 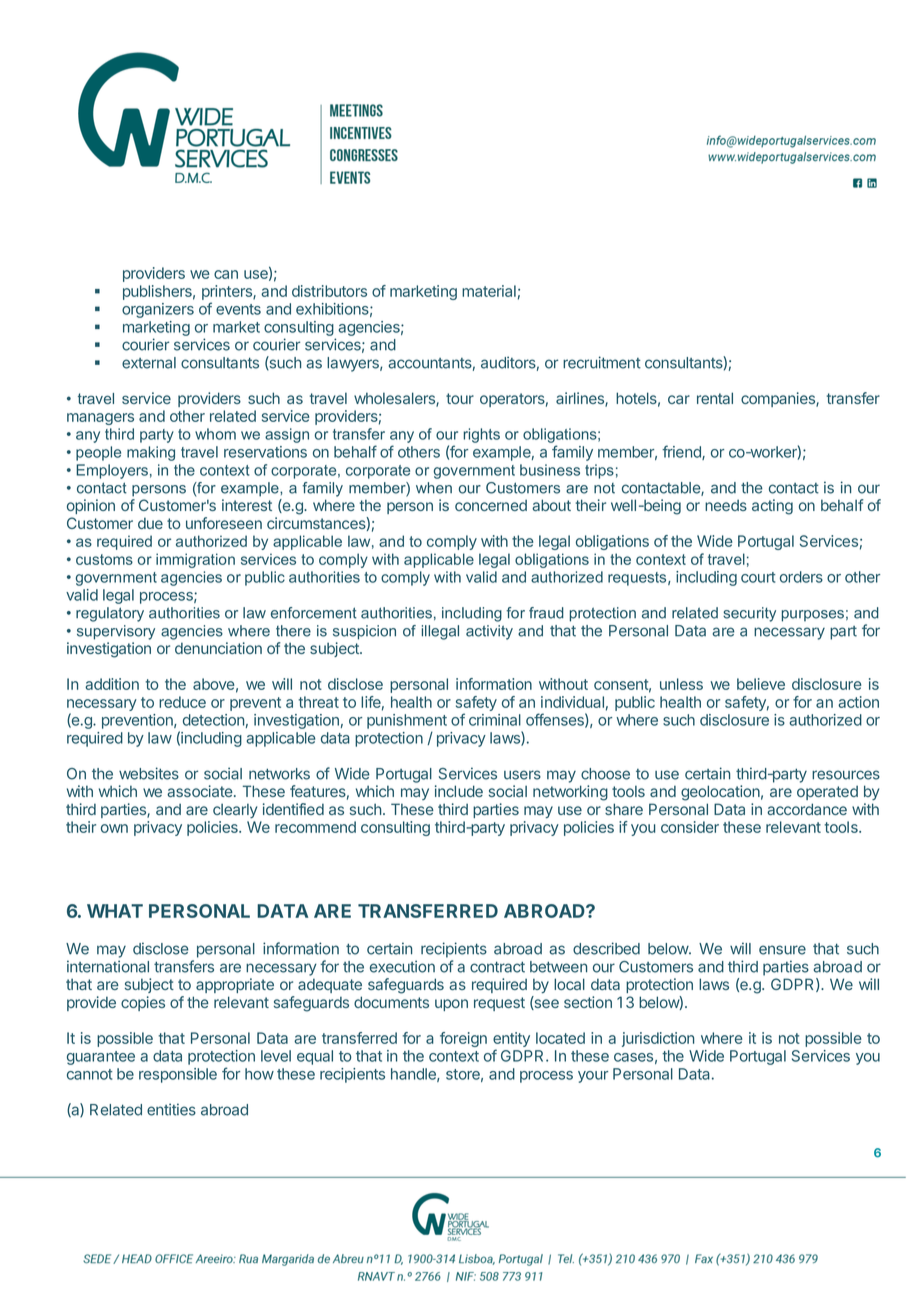 What do you see at coordinates (715, 398) in the screenshot?
I see `rental` at bounding box center [715, 398].
